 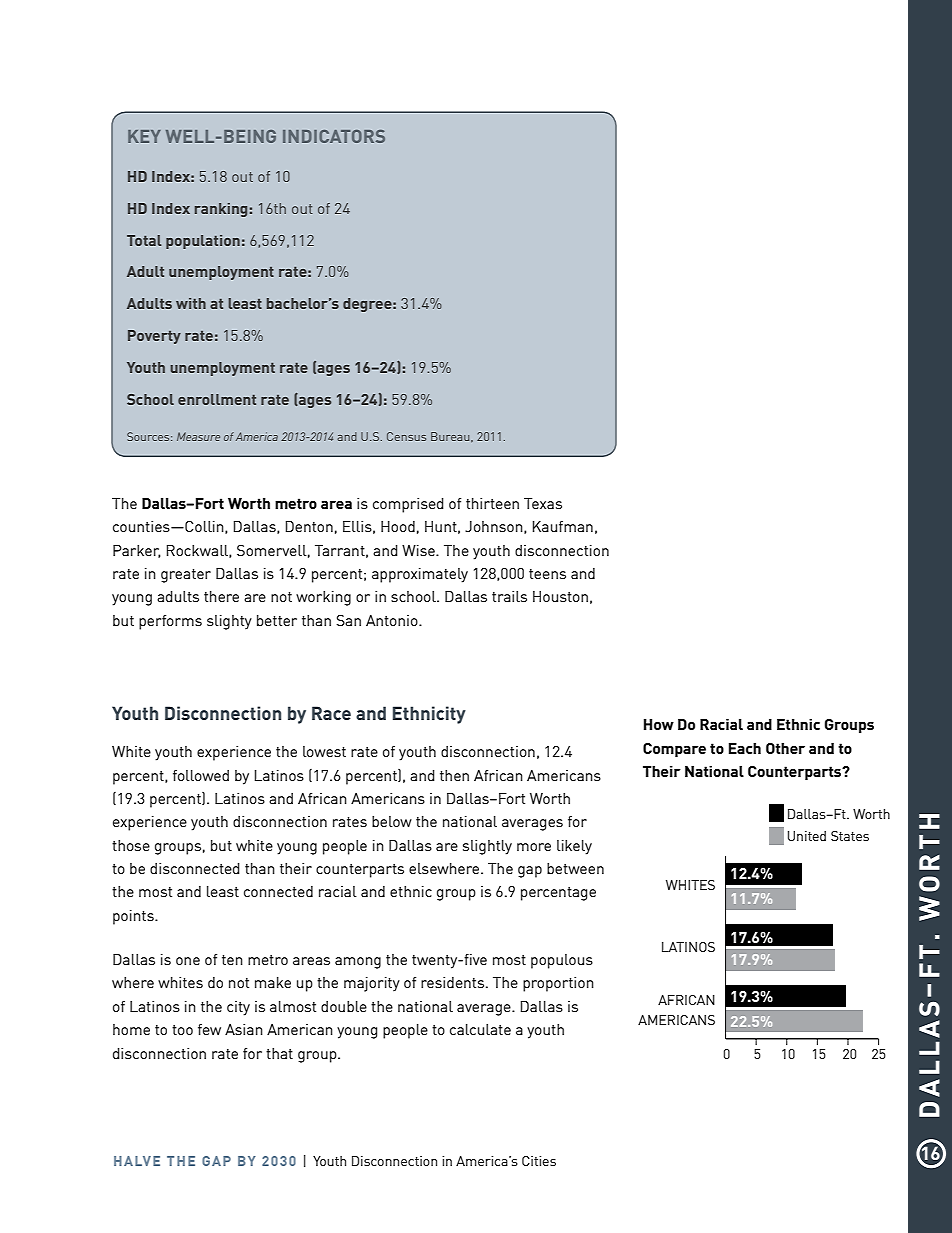 I want to click on ranking, so click(x=221, y=210).
